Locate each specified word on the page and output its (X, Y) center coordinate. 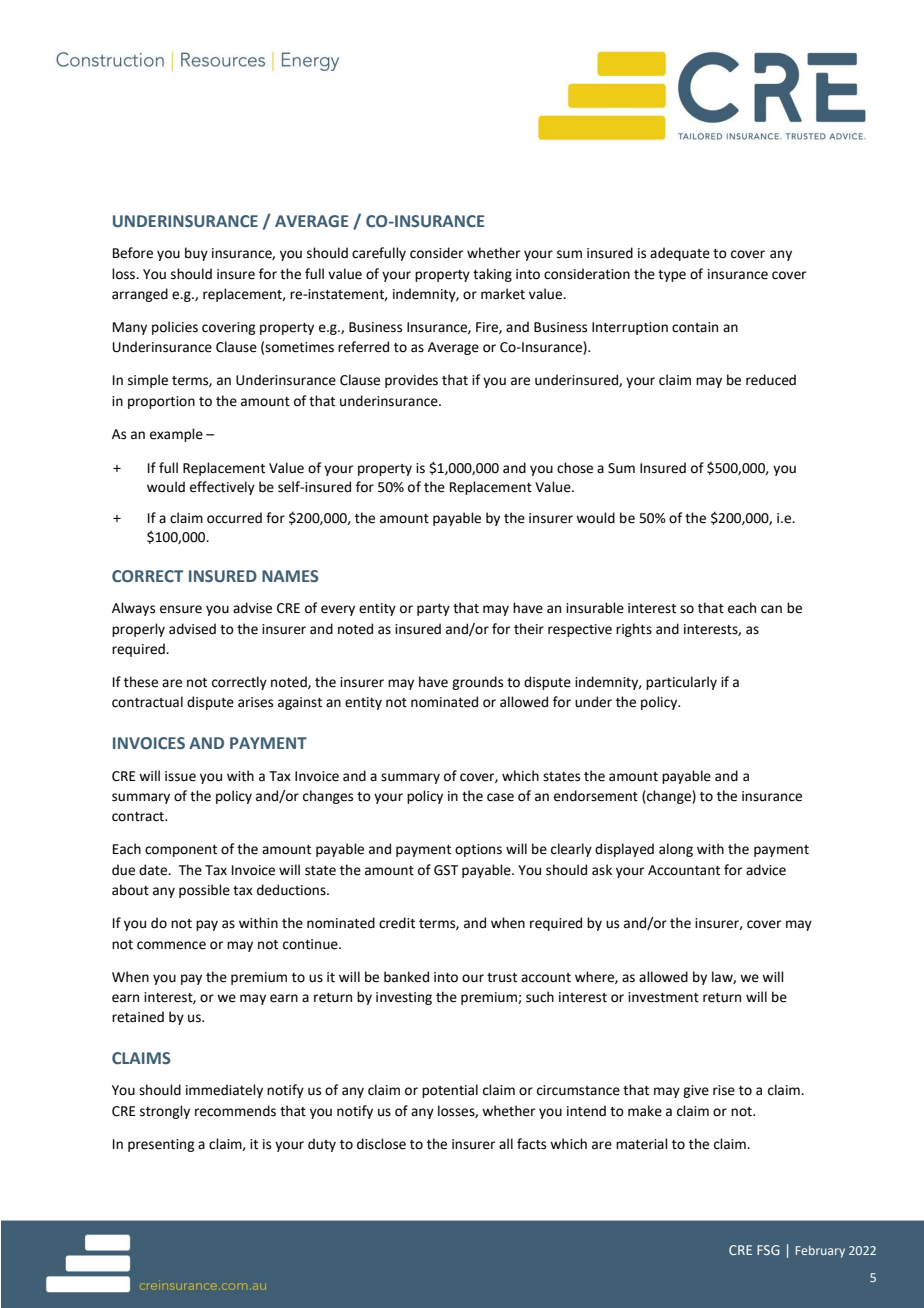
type (672, 276)
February (820, 1251)
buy (196, 254)
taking (492, 275)
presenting (161, 1145)
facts (531, 1144)
